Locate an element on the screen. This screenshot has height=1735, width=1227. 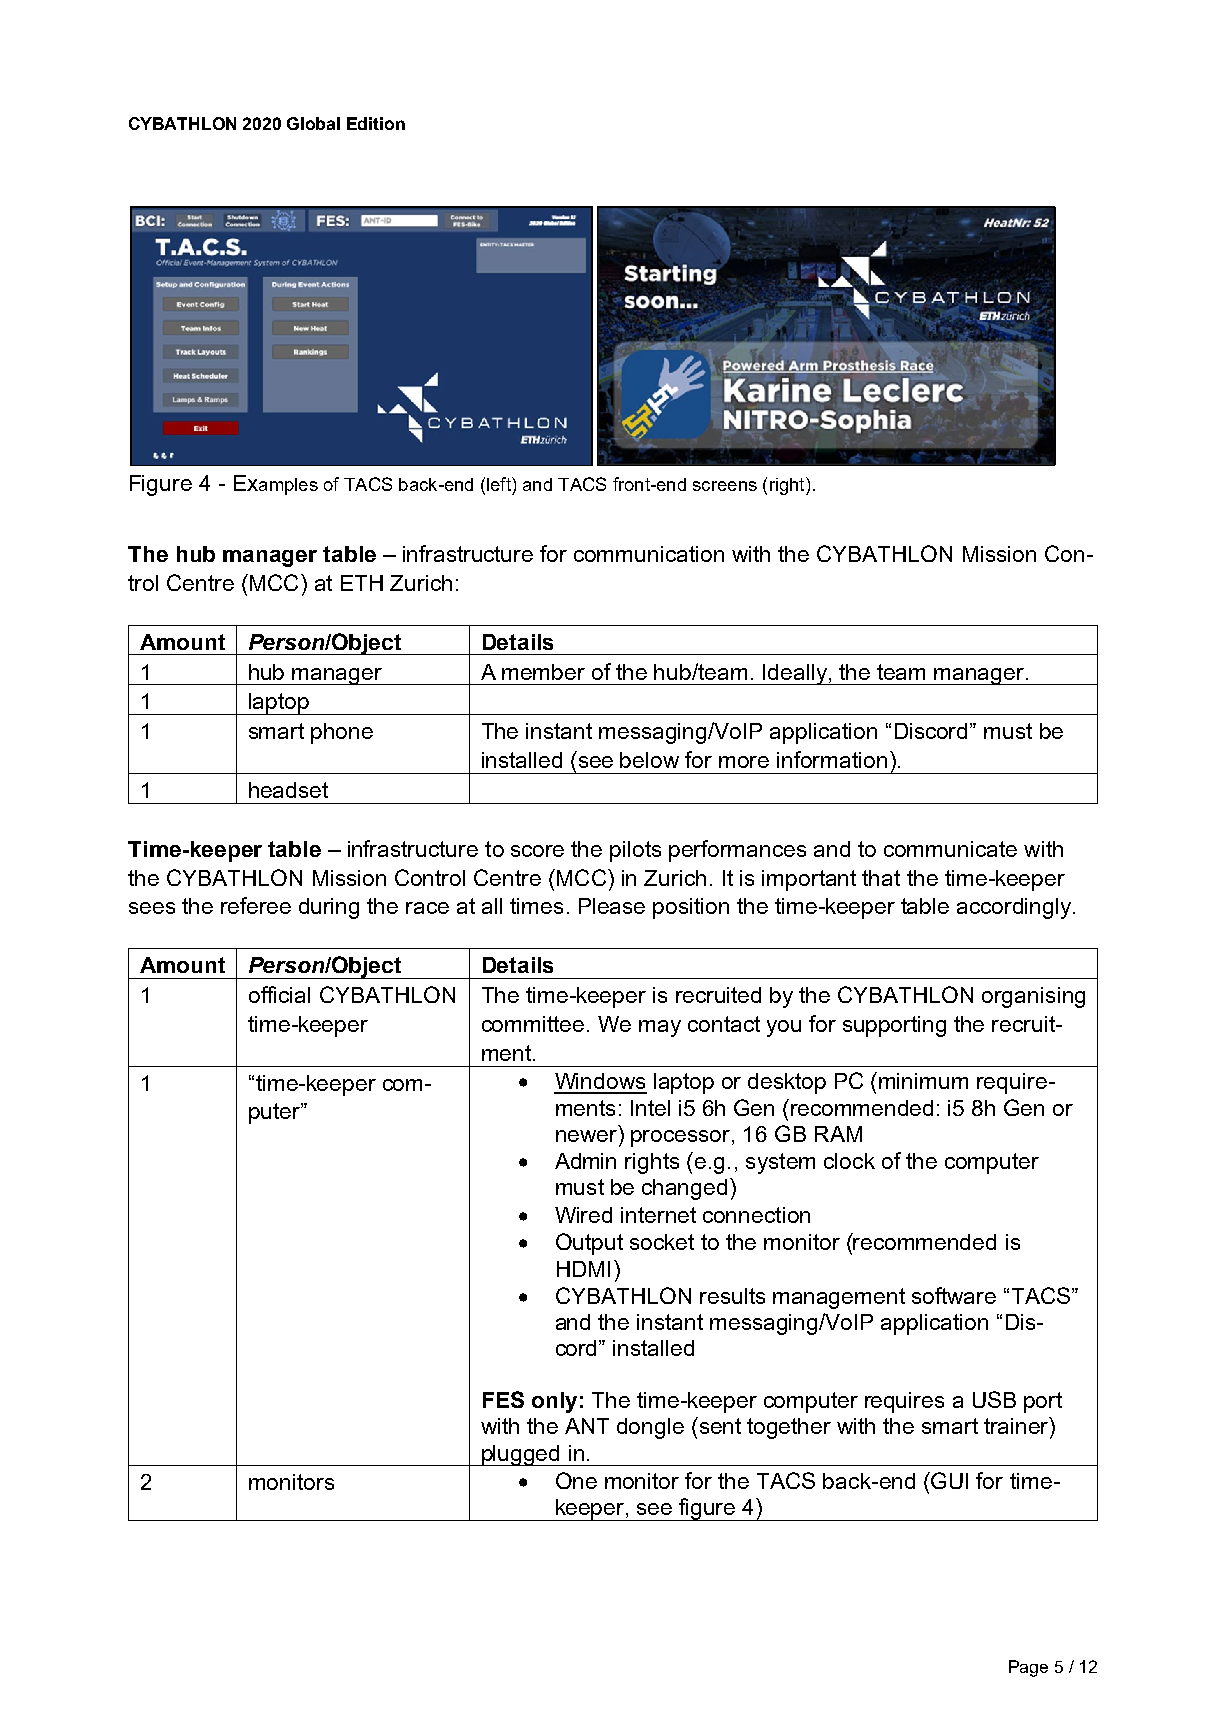
communication is located at coordinates (649, 554).
